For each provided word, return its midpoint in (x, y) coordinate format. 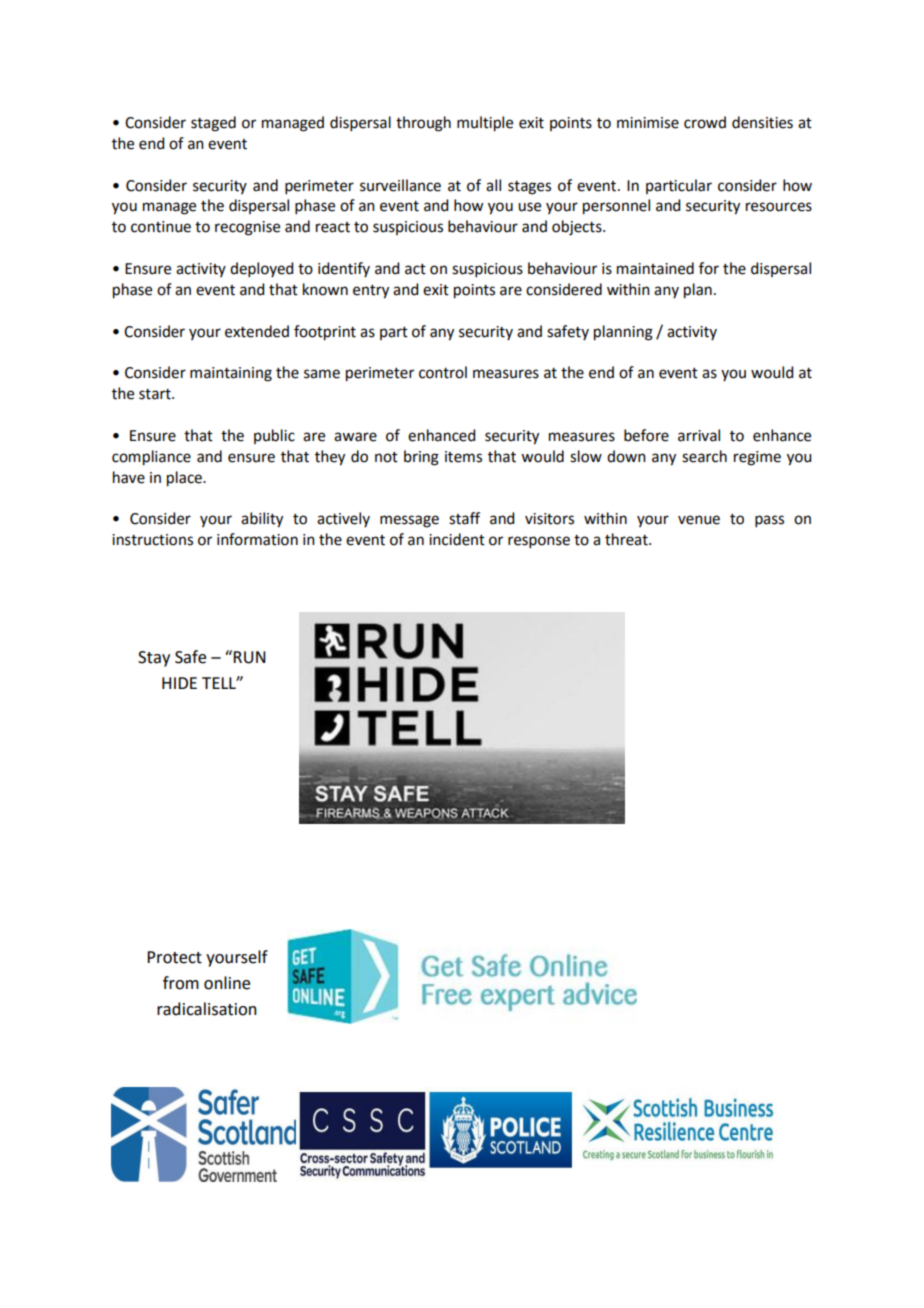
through (423, 124)
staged (213, 124)
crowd (705, 122)
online (227, 983)
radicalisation (207, 1009)
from (181, 983)
